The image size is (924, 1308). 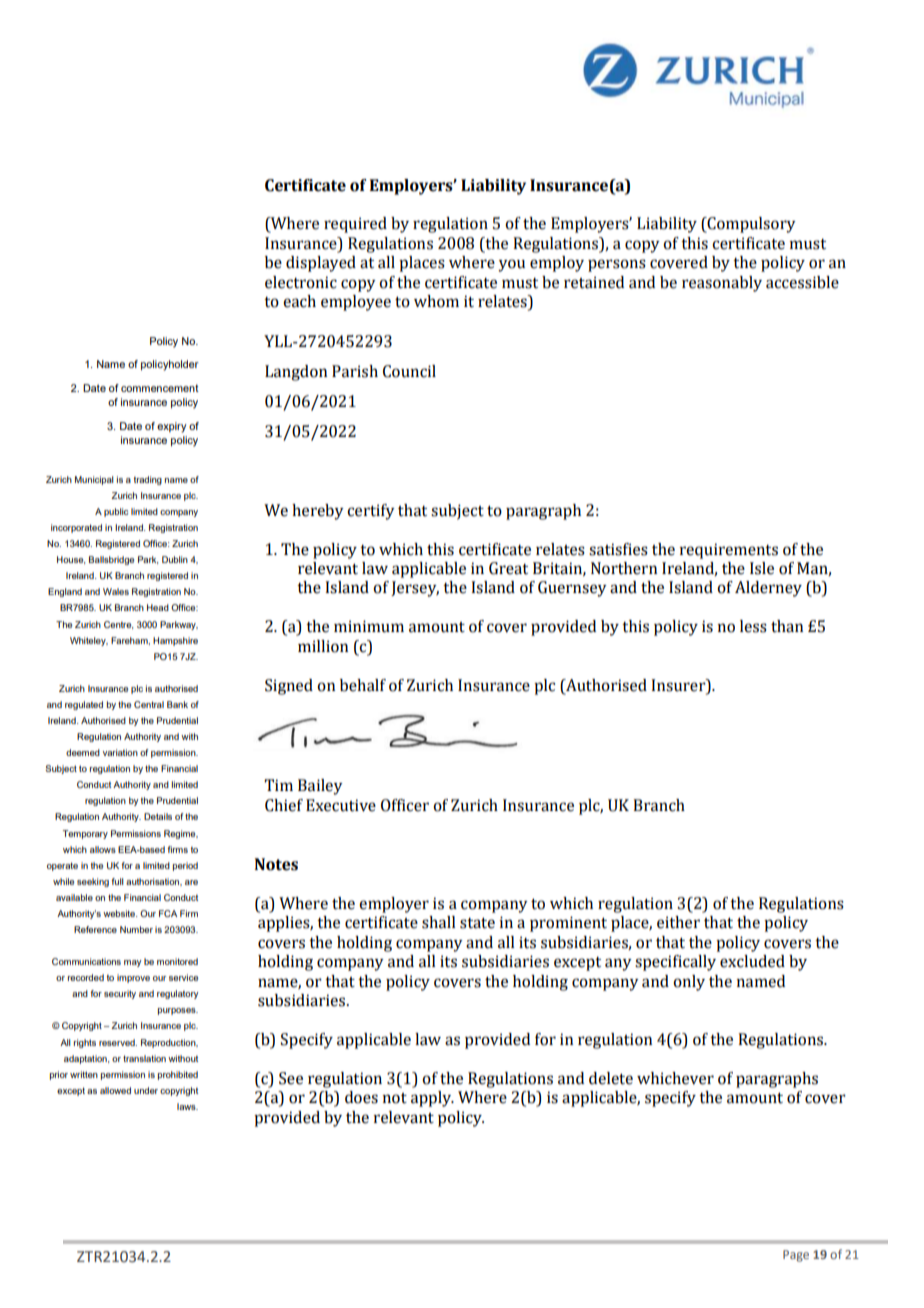 I want to click on laws, so click(x=187, y=1106).
